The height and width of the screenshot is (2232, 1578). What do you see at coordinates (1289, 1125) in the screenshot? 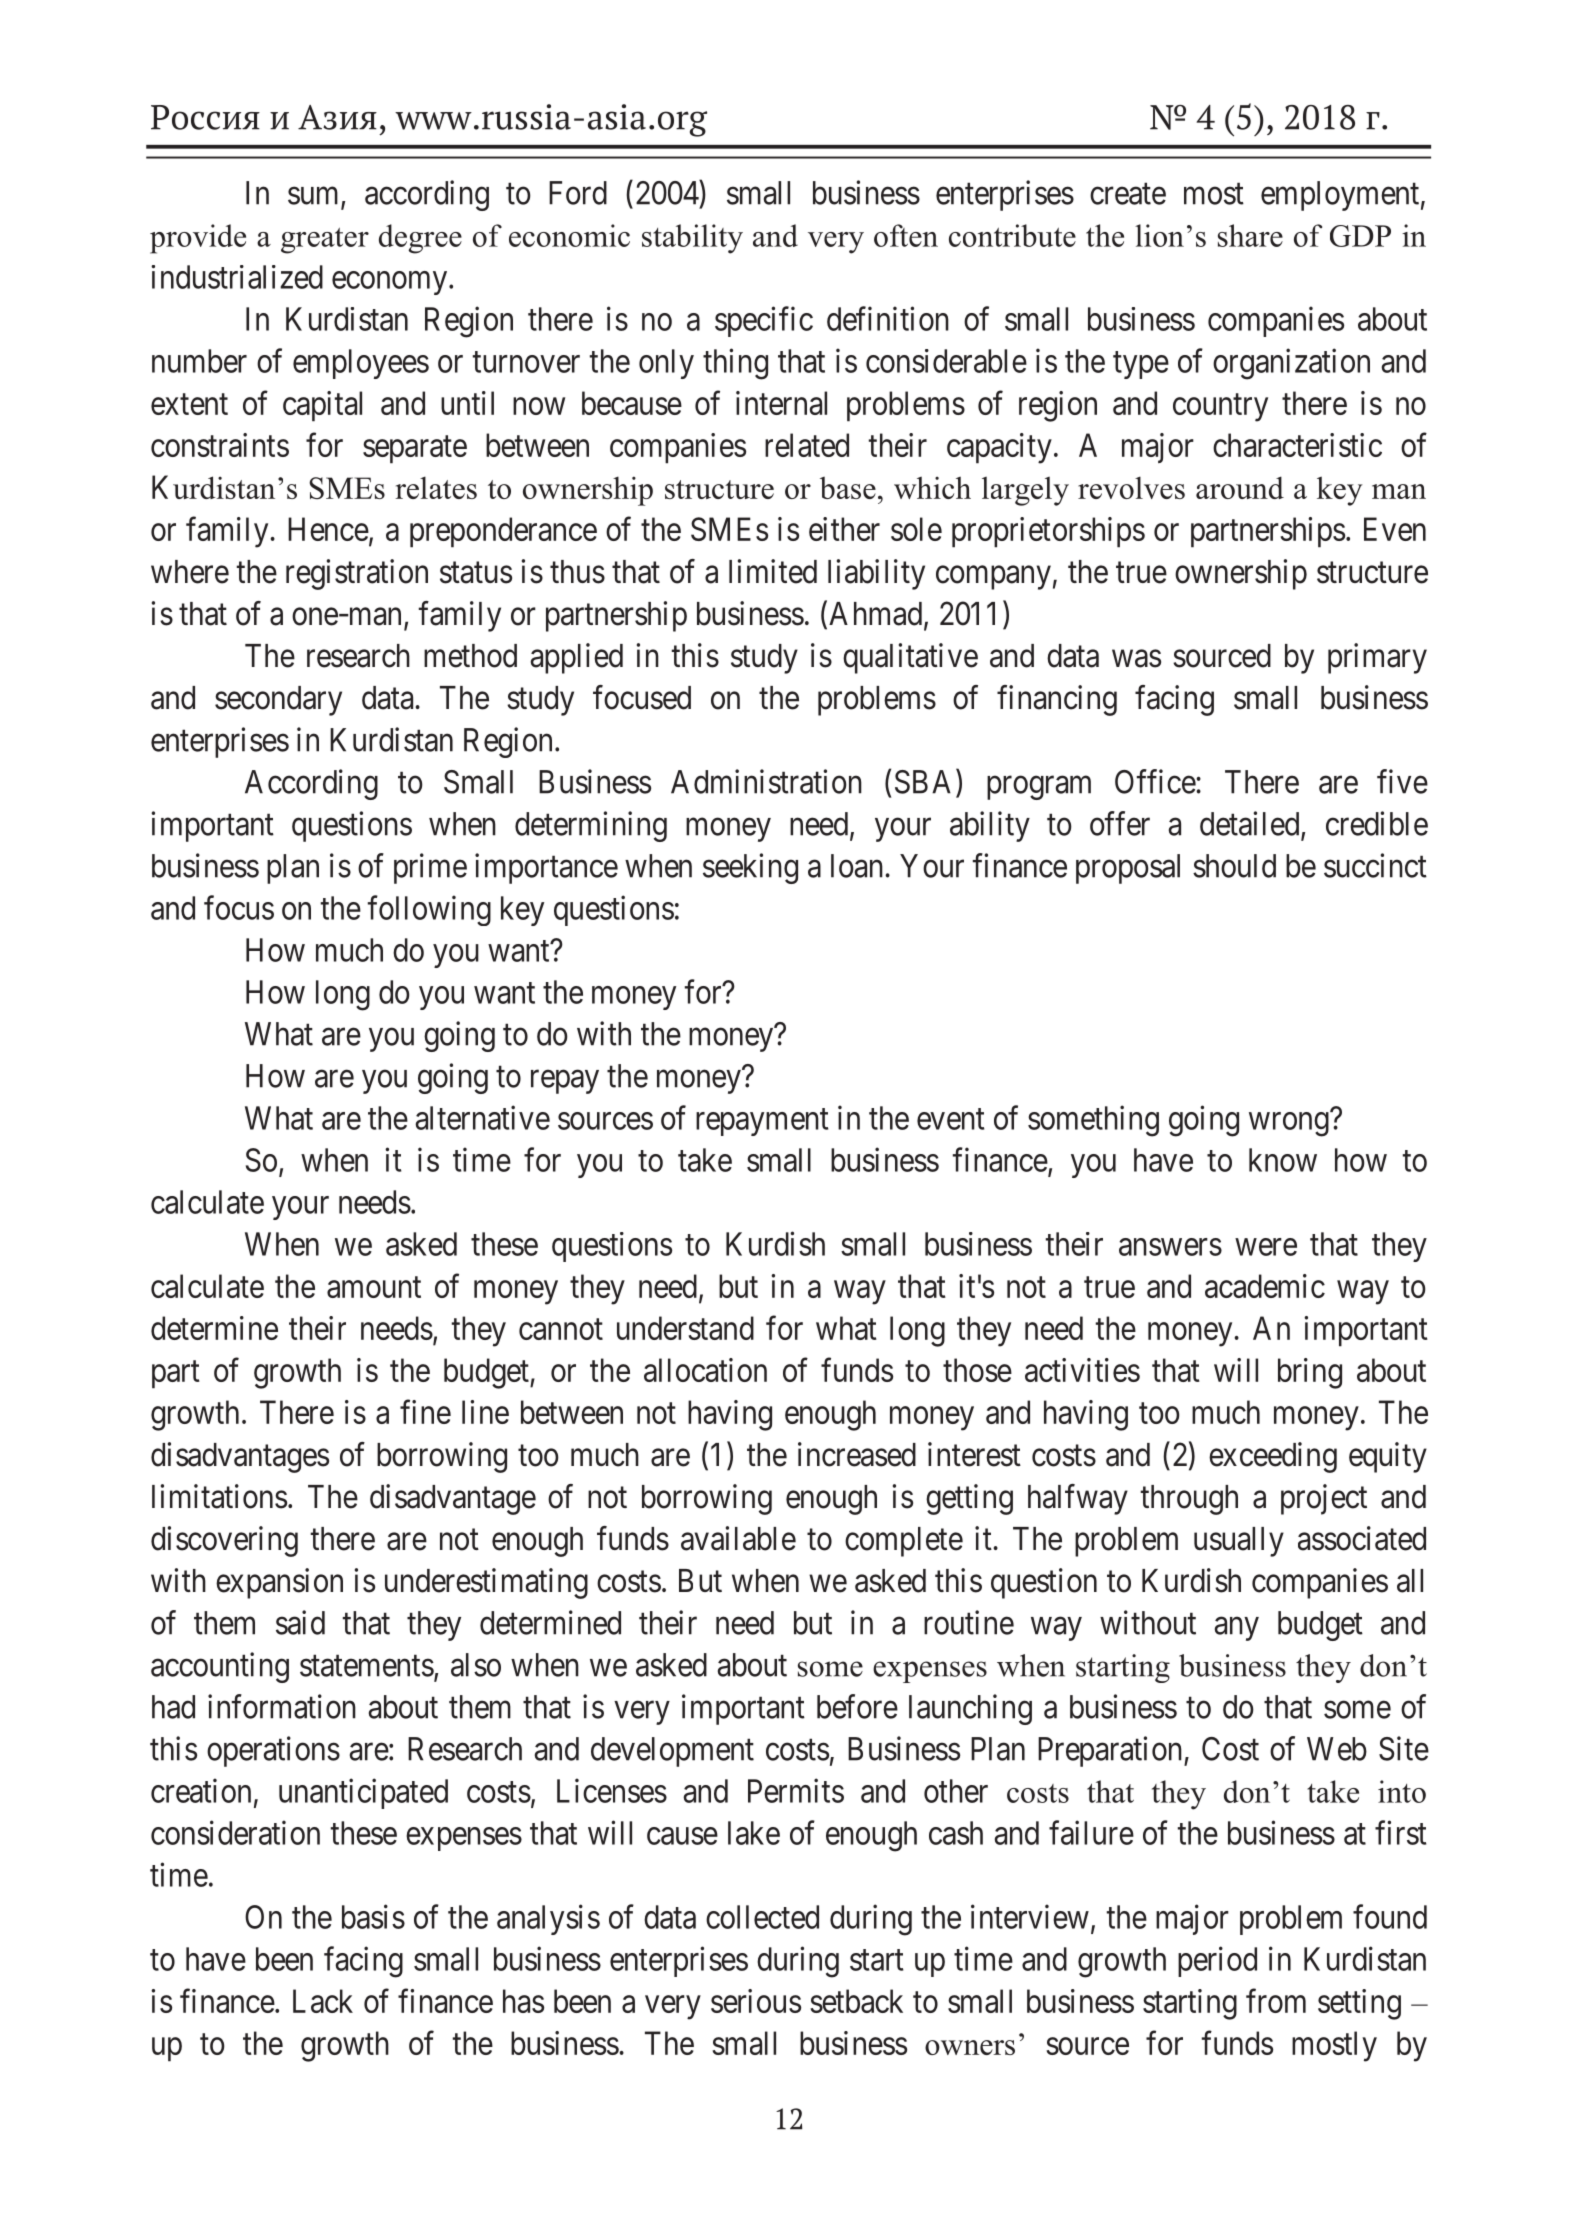
I see `wrong` at bounding box center [1289, 1125].
